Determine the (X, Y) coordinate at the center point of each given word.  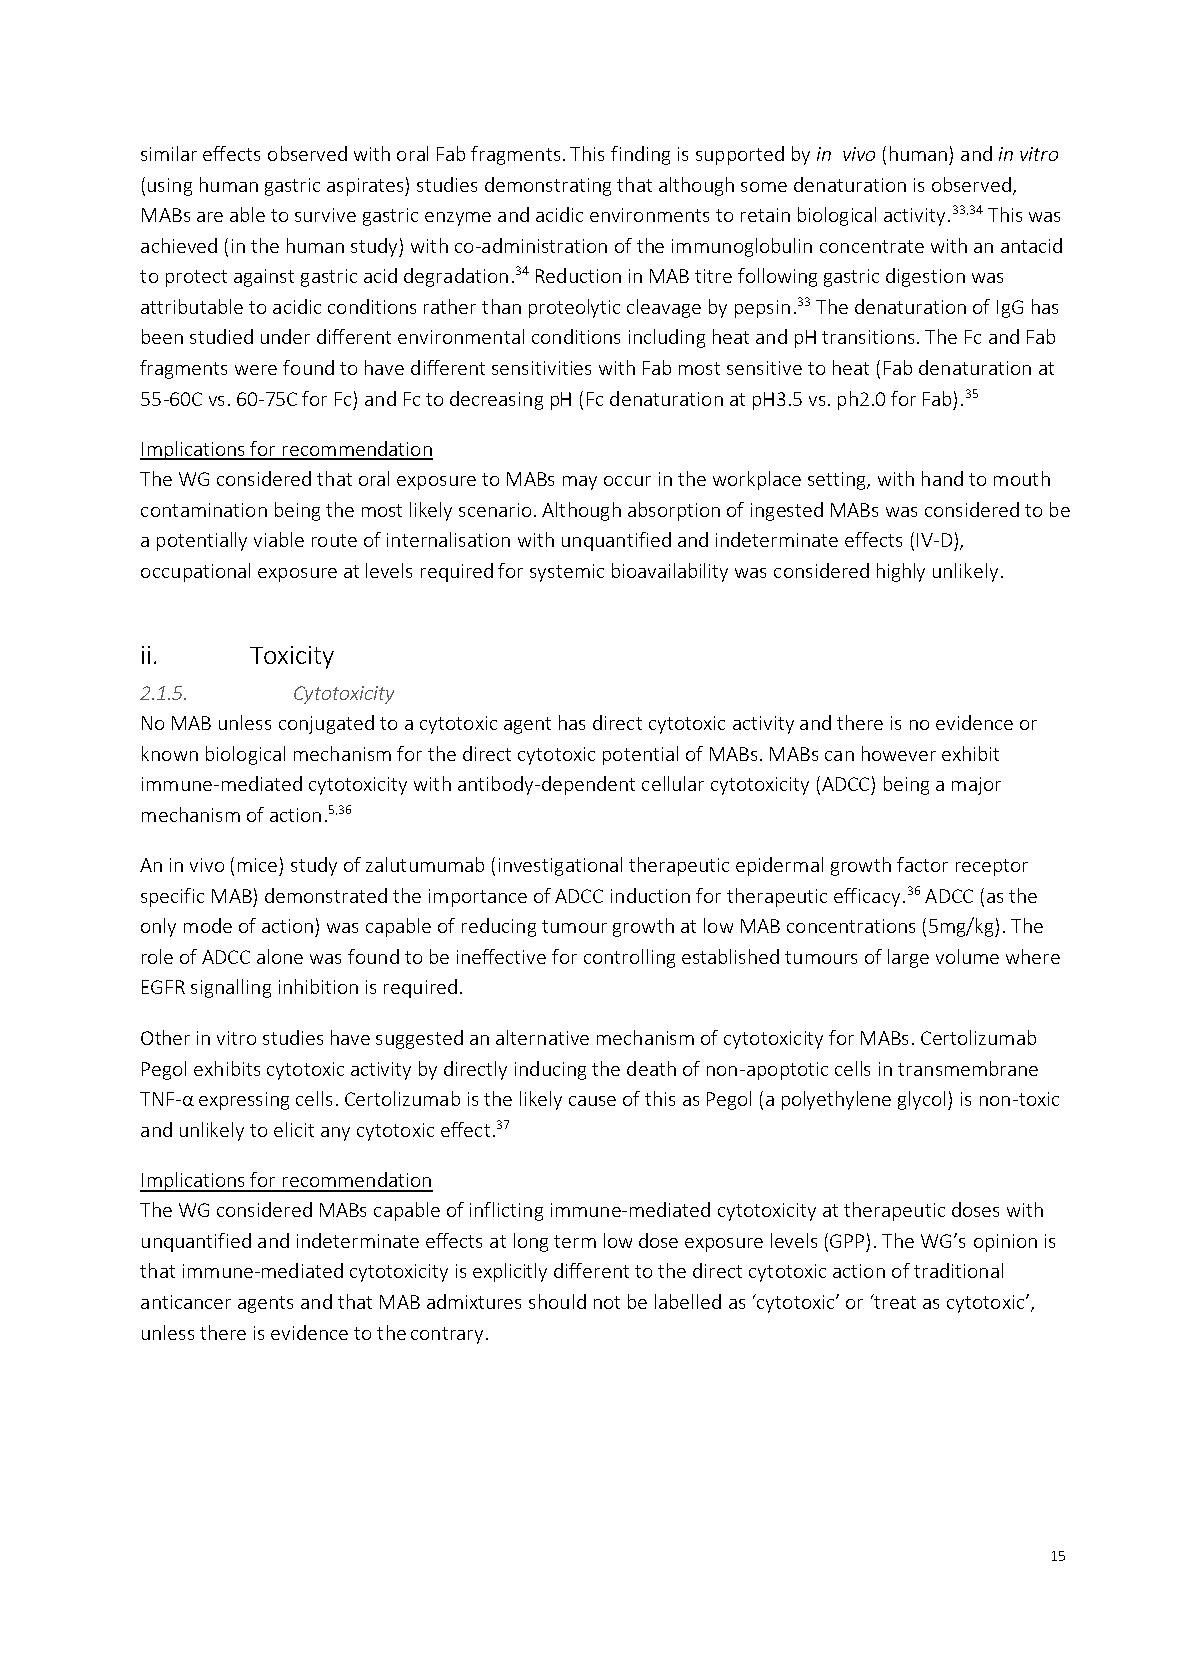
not (607, 1302)
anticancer (186, 1302)
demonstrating (548, 186)
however (899, 753)
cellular (673, 783)
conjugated (326, 724)
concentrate (872, 246)
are (210, 217)
